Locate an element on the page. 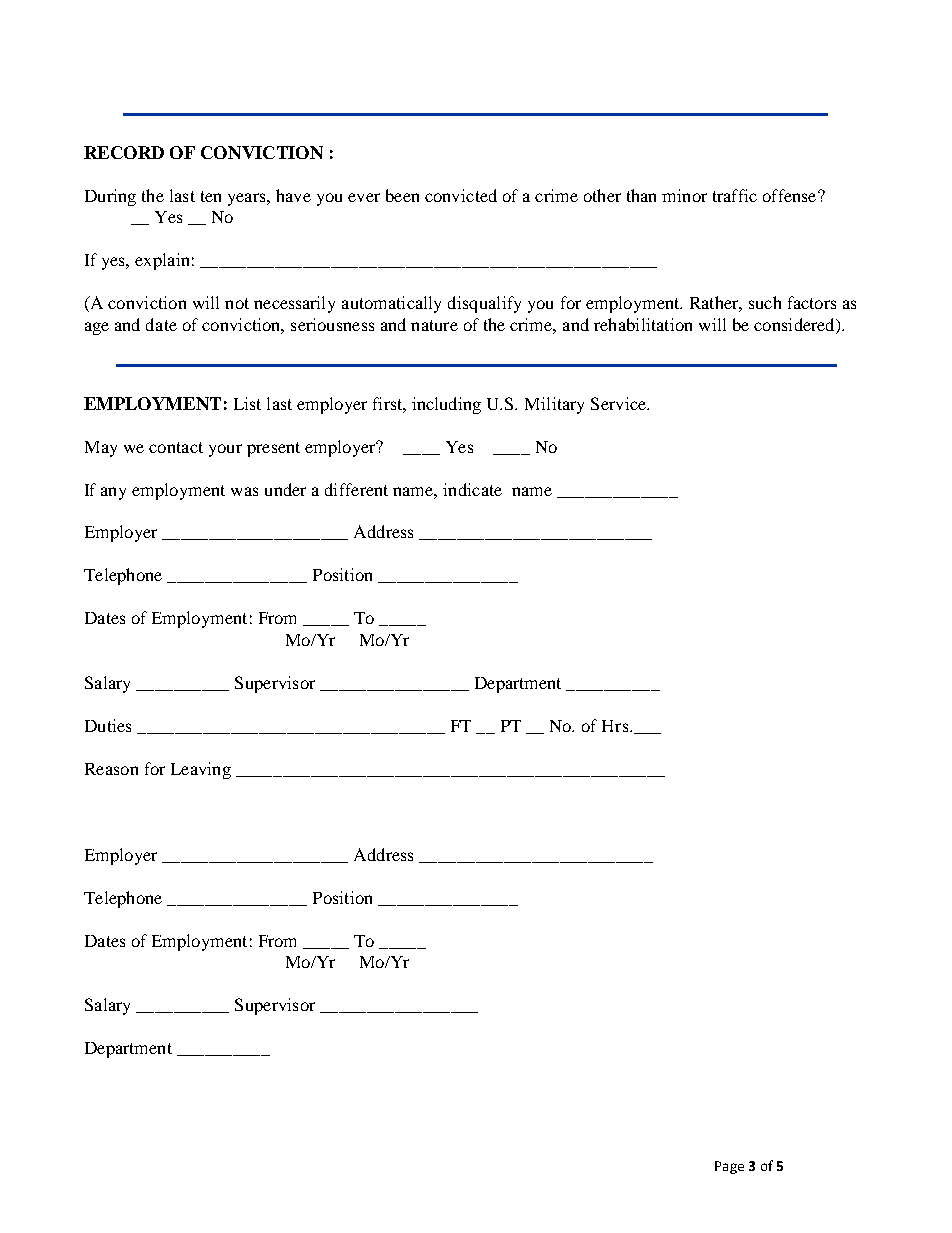  ten is located at coordinates (211, 196).
